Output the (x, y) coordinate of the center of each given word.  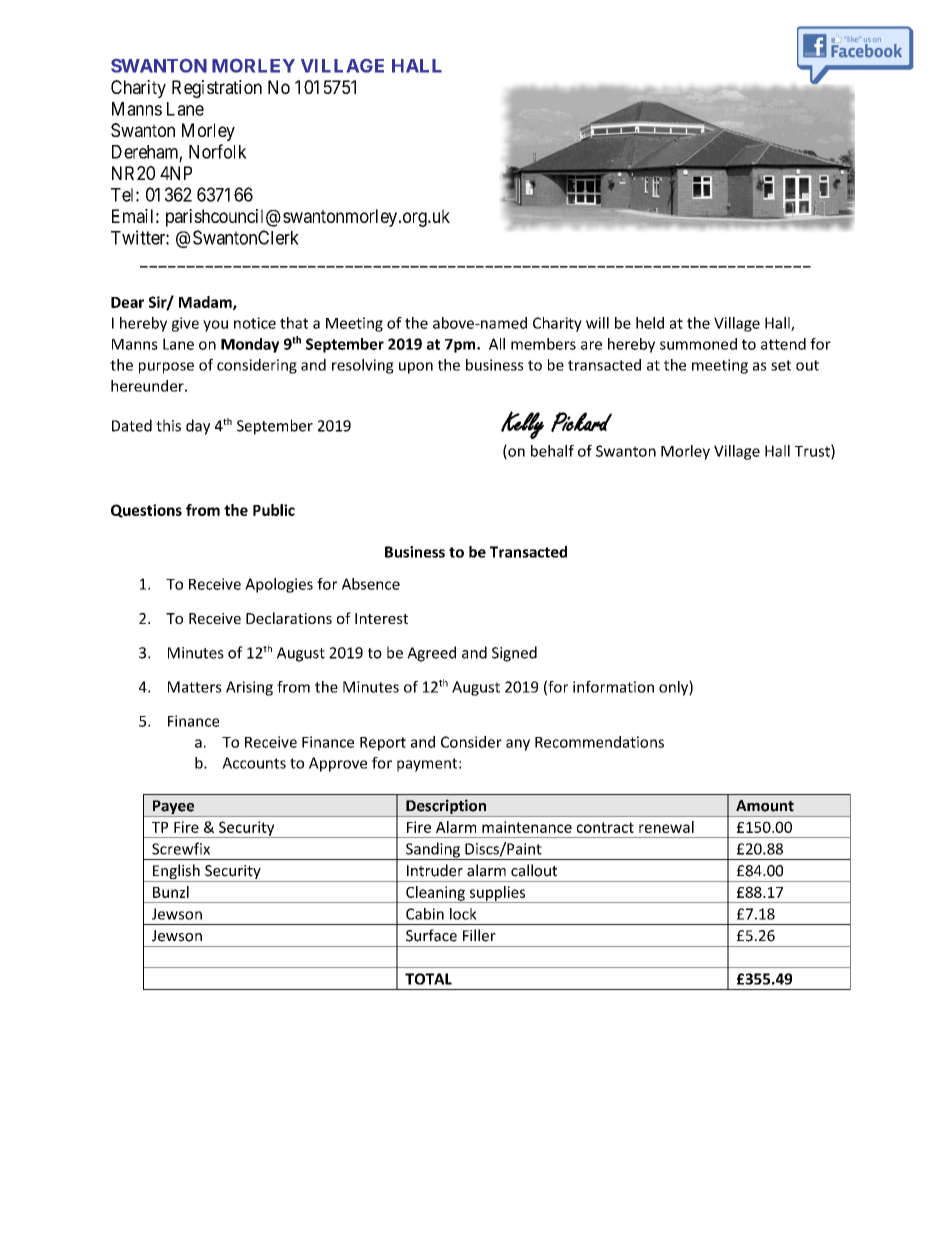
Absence (371, 584)
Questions (146, 511)
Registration (217, 89)
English (176, 873)
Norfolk (218, 151)
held (650, 323)
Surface (431, 935)
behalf (552, 451)
